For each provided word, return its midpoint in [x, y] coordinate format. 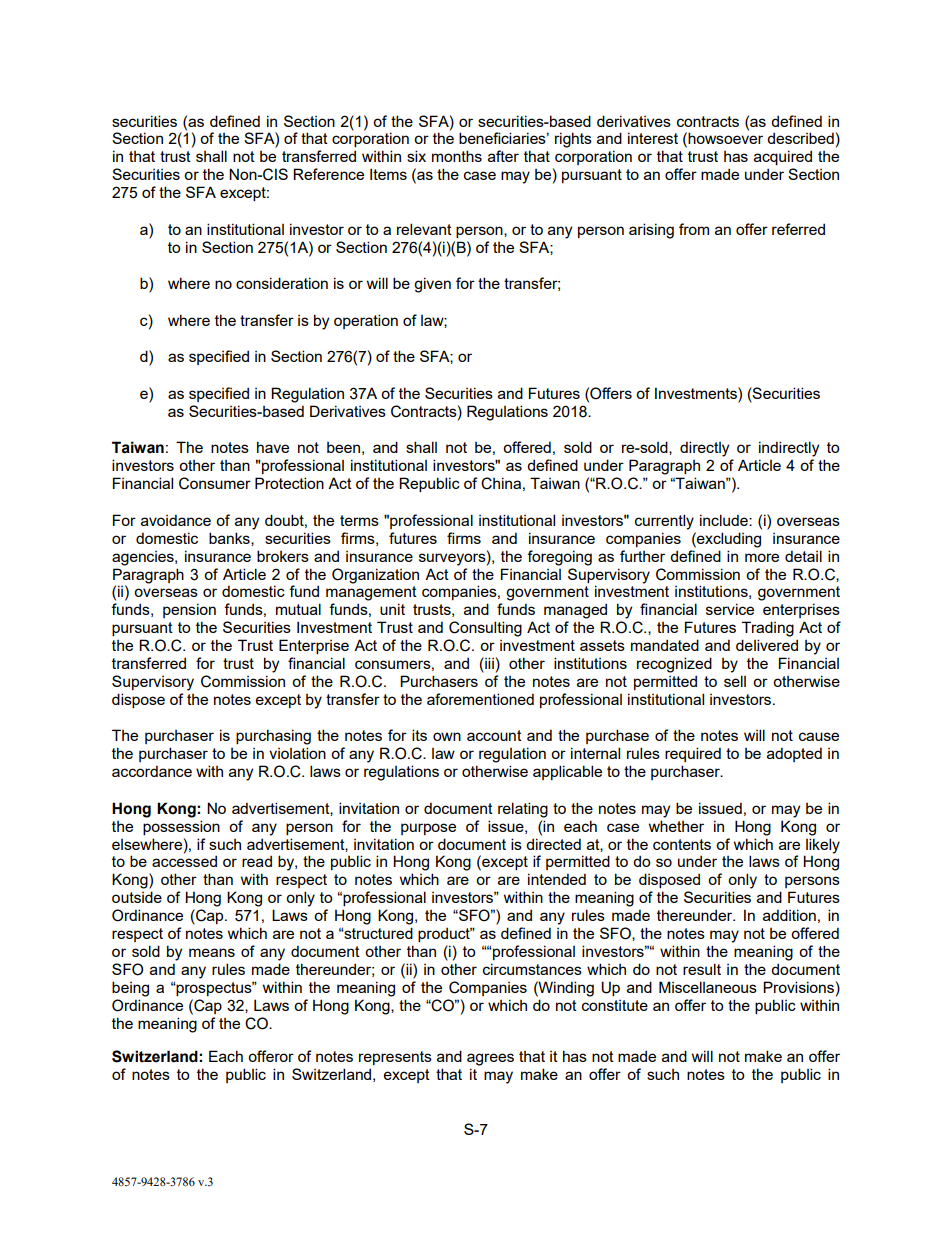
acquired [783, 157]
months [457, 156]
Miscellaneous [708, 987]
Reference [328, 174]
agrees [490, 1059]
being [130, 989]
